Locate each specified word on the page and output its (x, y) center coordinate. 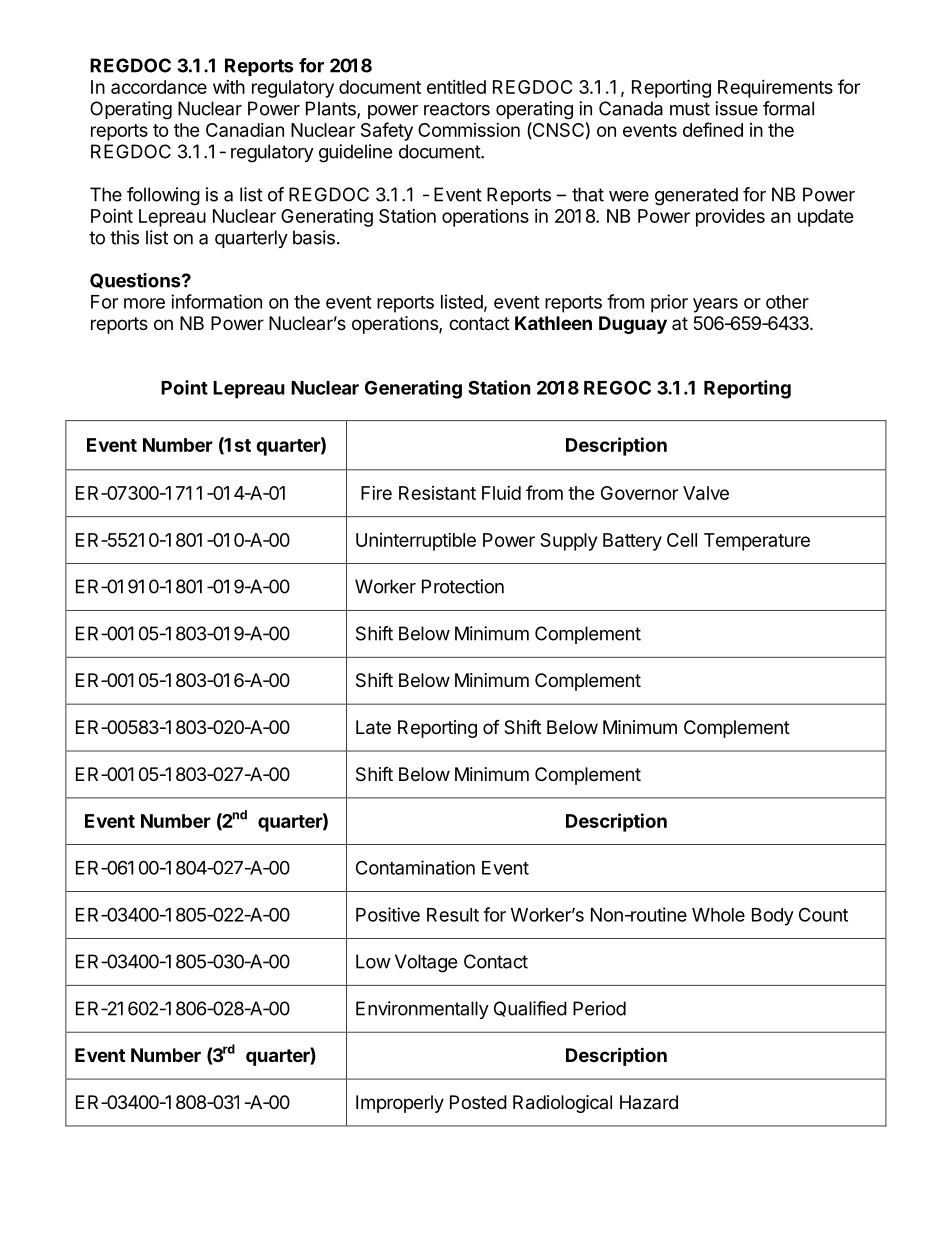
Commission (469, 130)
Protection (463, 586)
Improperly (400, 1104)
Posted (478, 1102)
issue (736, 108)
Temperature (757, 542)
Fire (376, 493)
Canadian (245, 130)
